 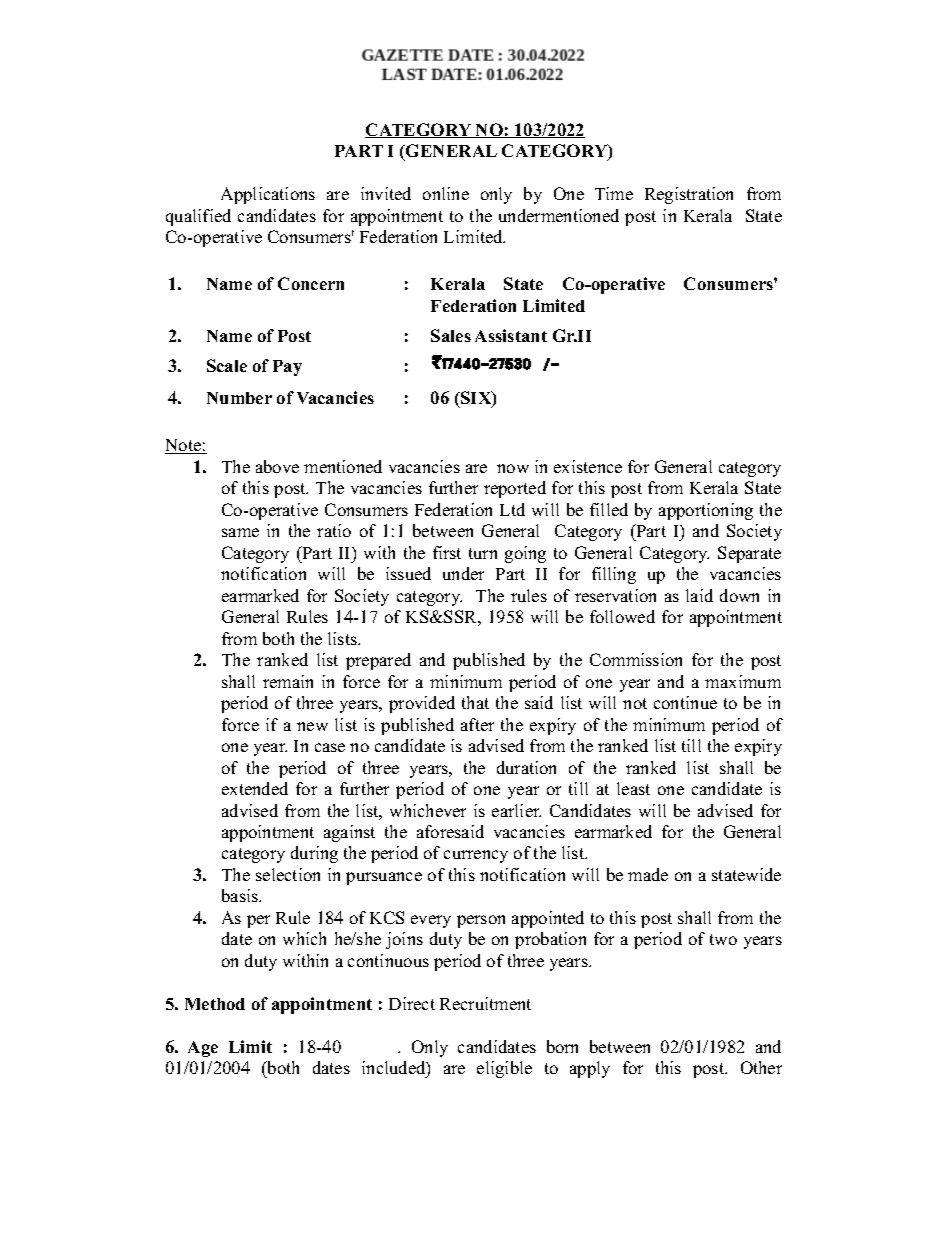 I want to click on eligible, so click(x=504, y=1069).
